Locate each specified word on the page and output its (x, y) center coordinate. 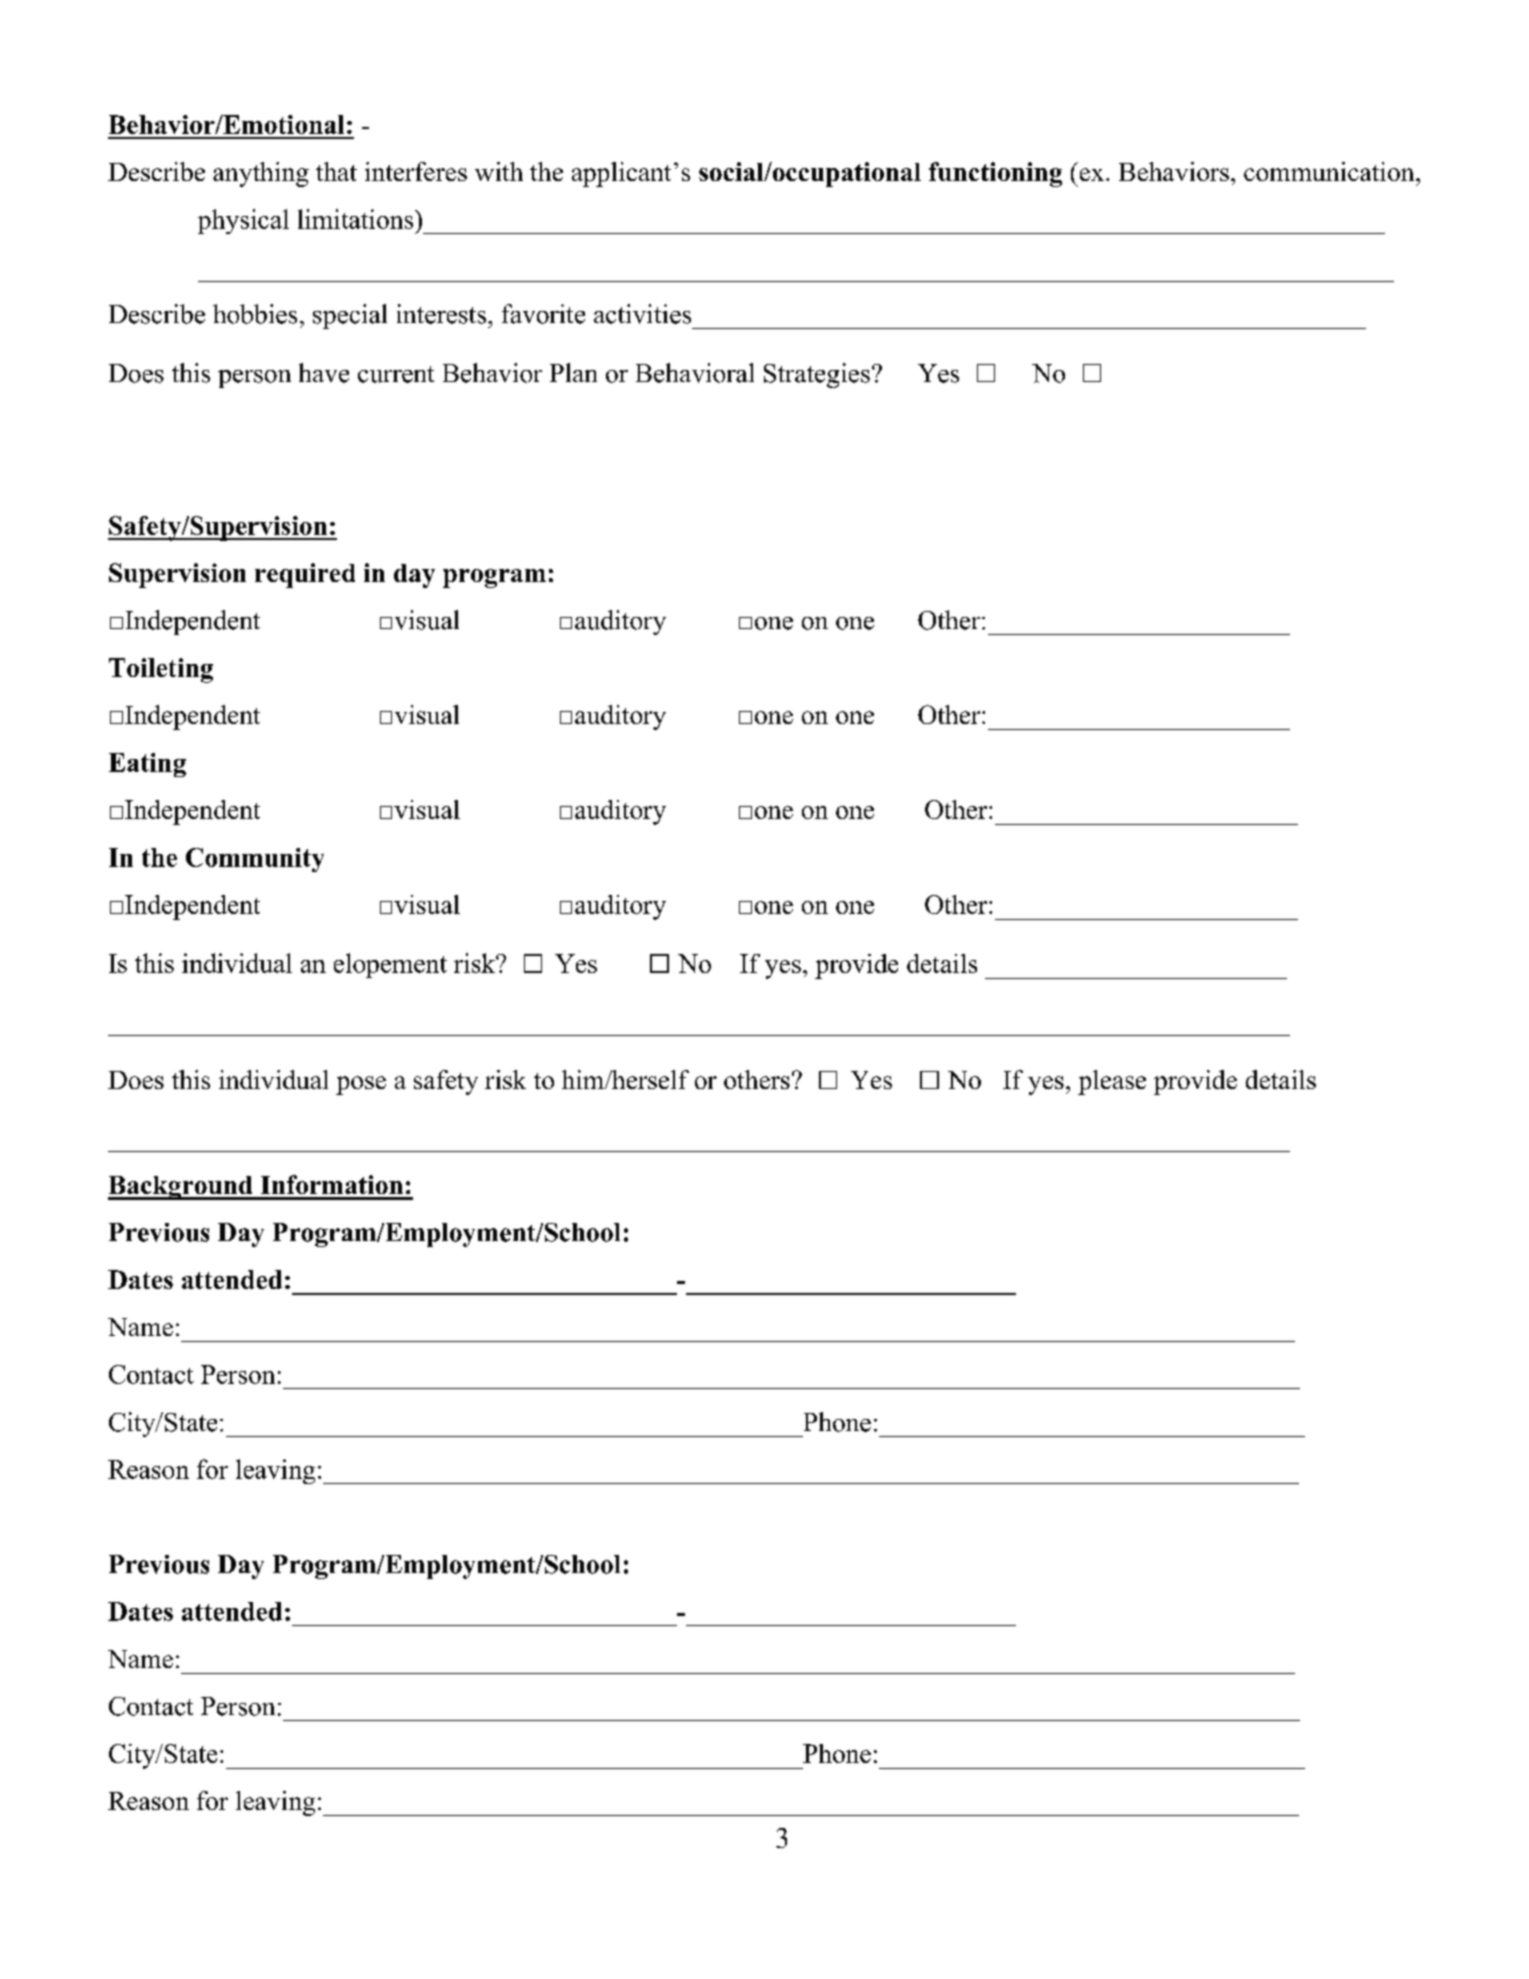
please (1112, 1082)
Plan (573, 372)
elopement (390, 965)
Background (181, 1188)
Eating (147, 765)
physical (243, 221)
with (499, 171)
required (305, 575)
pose (361, 1085)
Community (255, 860)
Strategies (817, 375)
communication (1330, 171)
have (324, 373)
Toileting (161, 670)
